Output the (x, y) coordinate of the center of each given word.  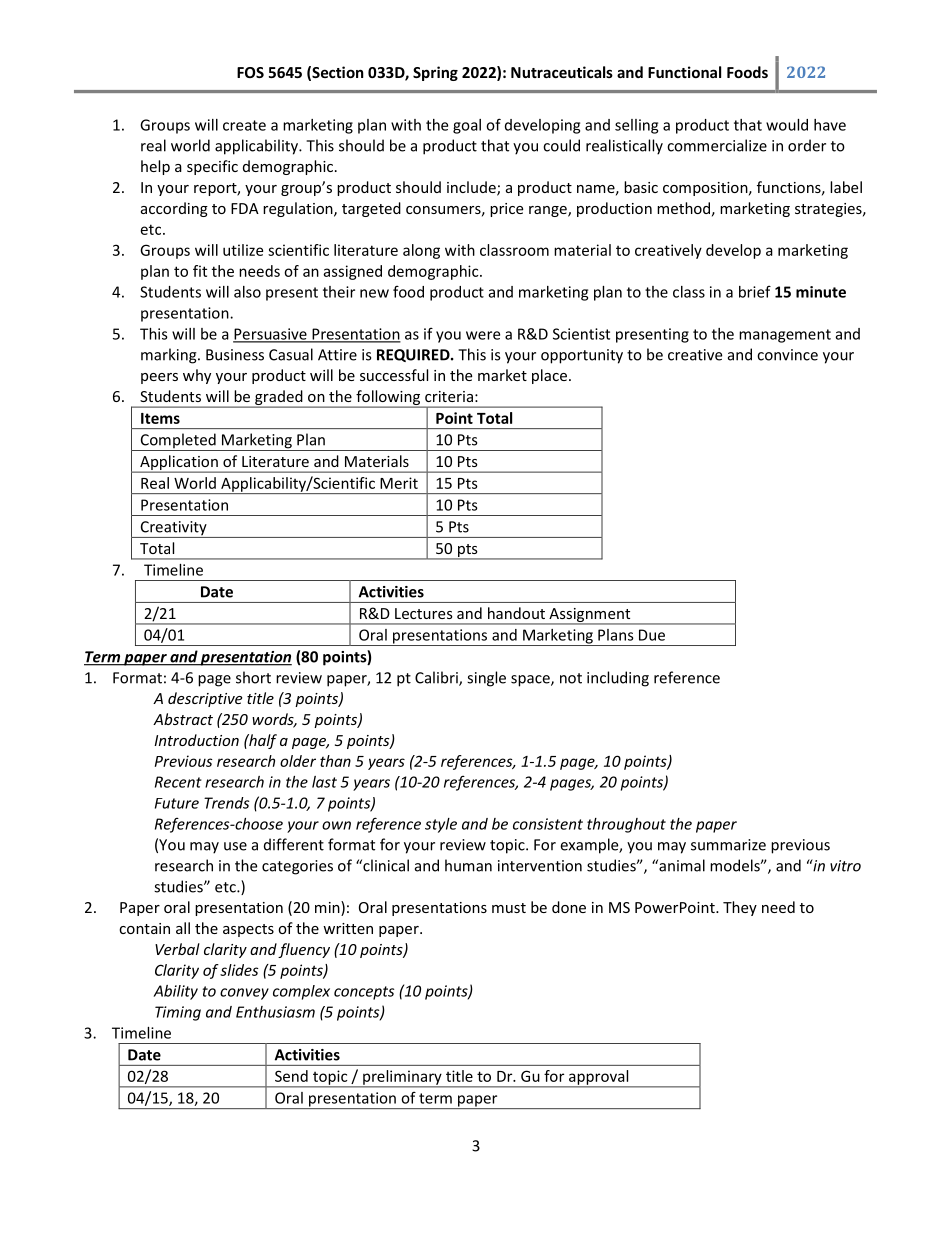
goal (467, 126)
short (253, 677)
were (483, 335)
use (235, 846)
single (486, 679)
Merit (399, 483)
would (787, 125)
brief (755, 291)
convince (787, 355)
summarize (728, 845)
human (468, 865)
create (244, 125)
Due (652, 635)
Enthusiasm (275, 1012)
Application (179, 464)
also (247, 292)
